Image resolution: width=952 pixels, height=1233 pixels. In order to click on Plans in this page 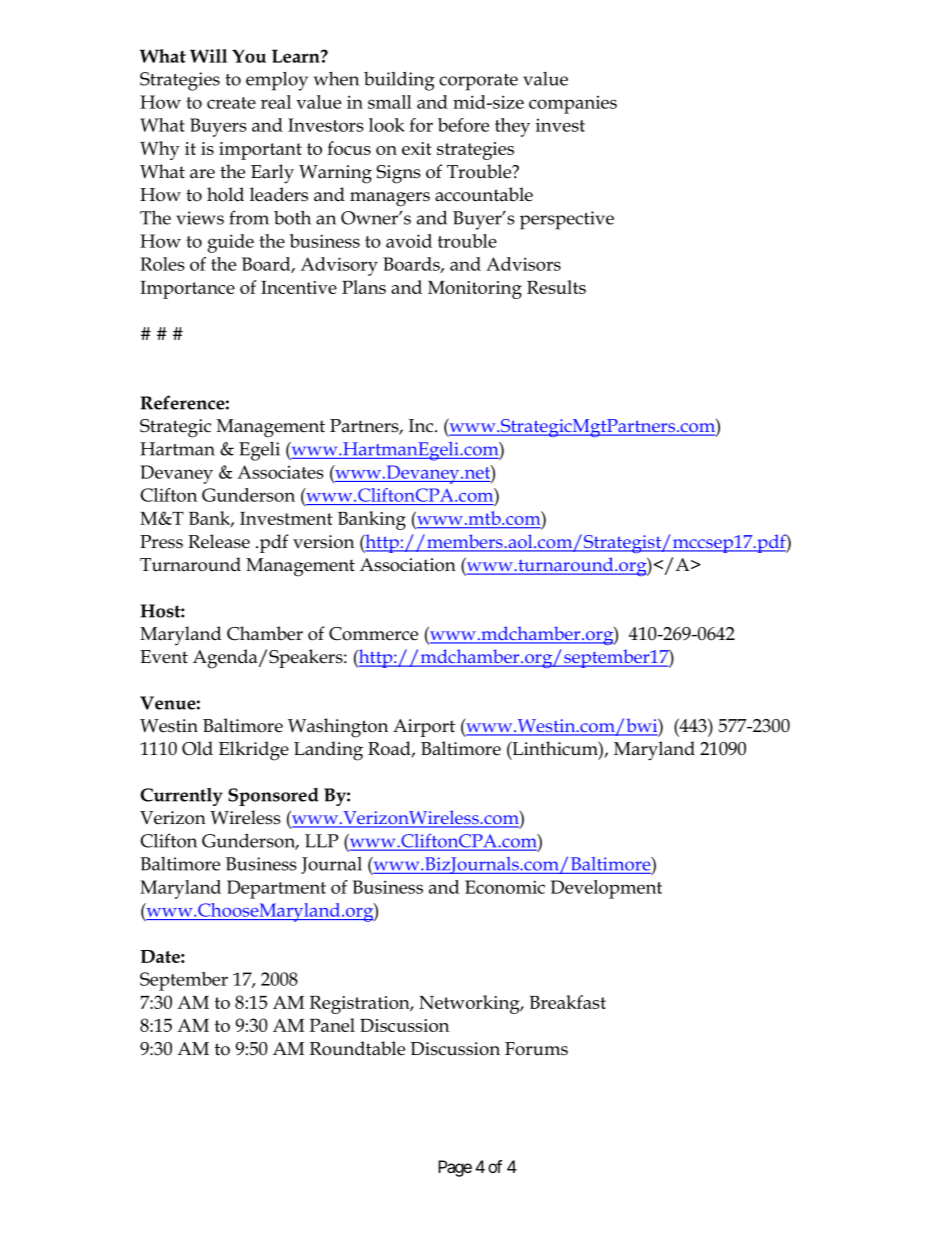, I will do `click(364, 287)`.
